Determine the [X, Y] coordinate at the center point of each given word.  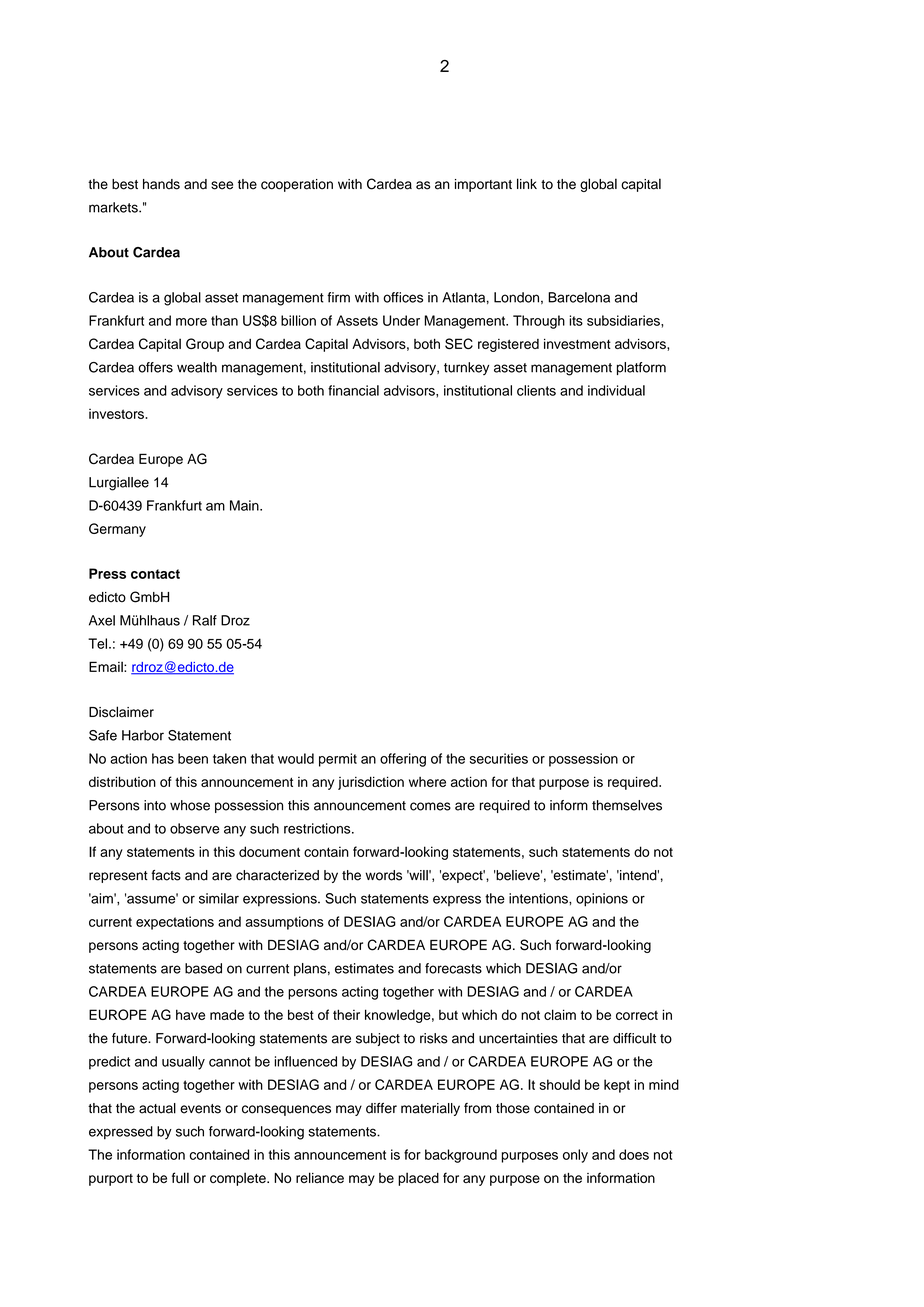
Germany [117, 530]
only [575, 1156]
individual [616, 390]
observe [195, 828]
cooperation [297, 185]
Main [245, 505]
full [180, 1177]
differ [381, 1108]
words [383, 875]
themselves [627, 805]
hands [161, 184]
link [527, 183]
